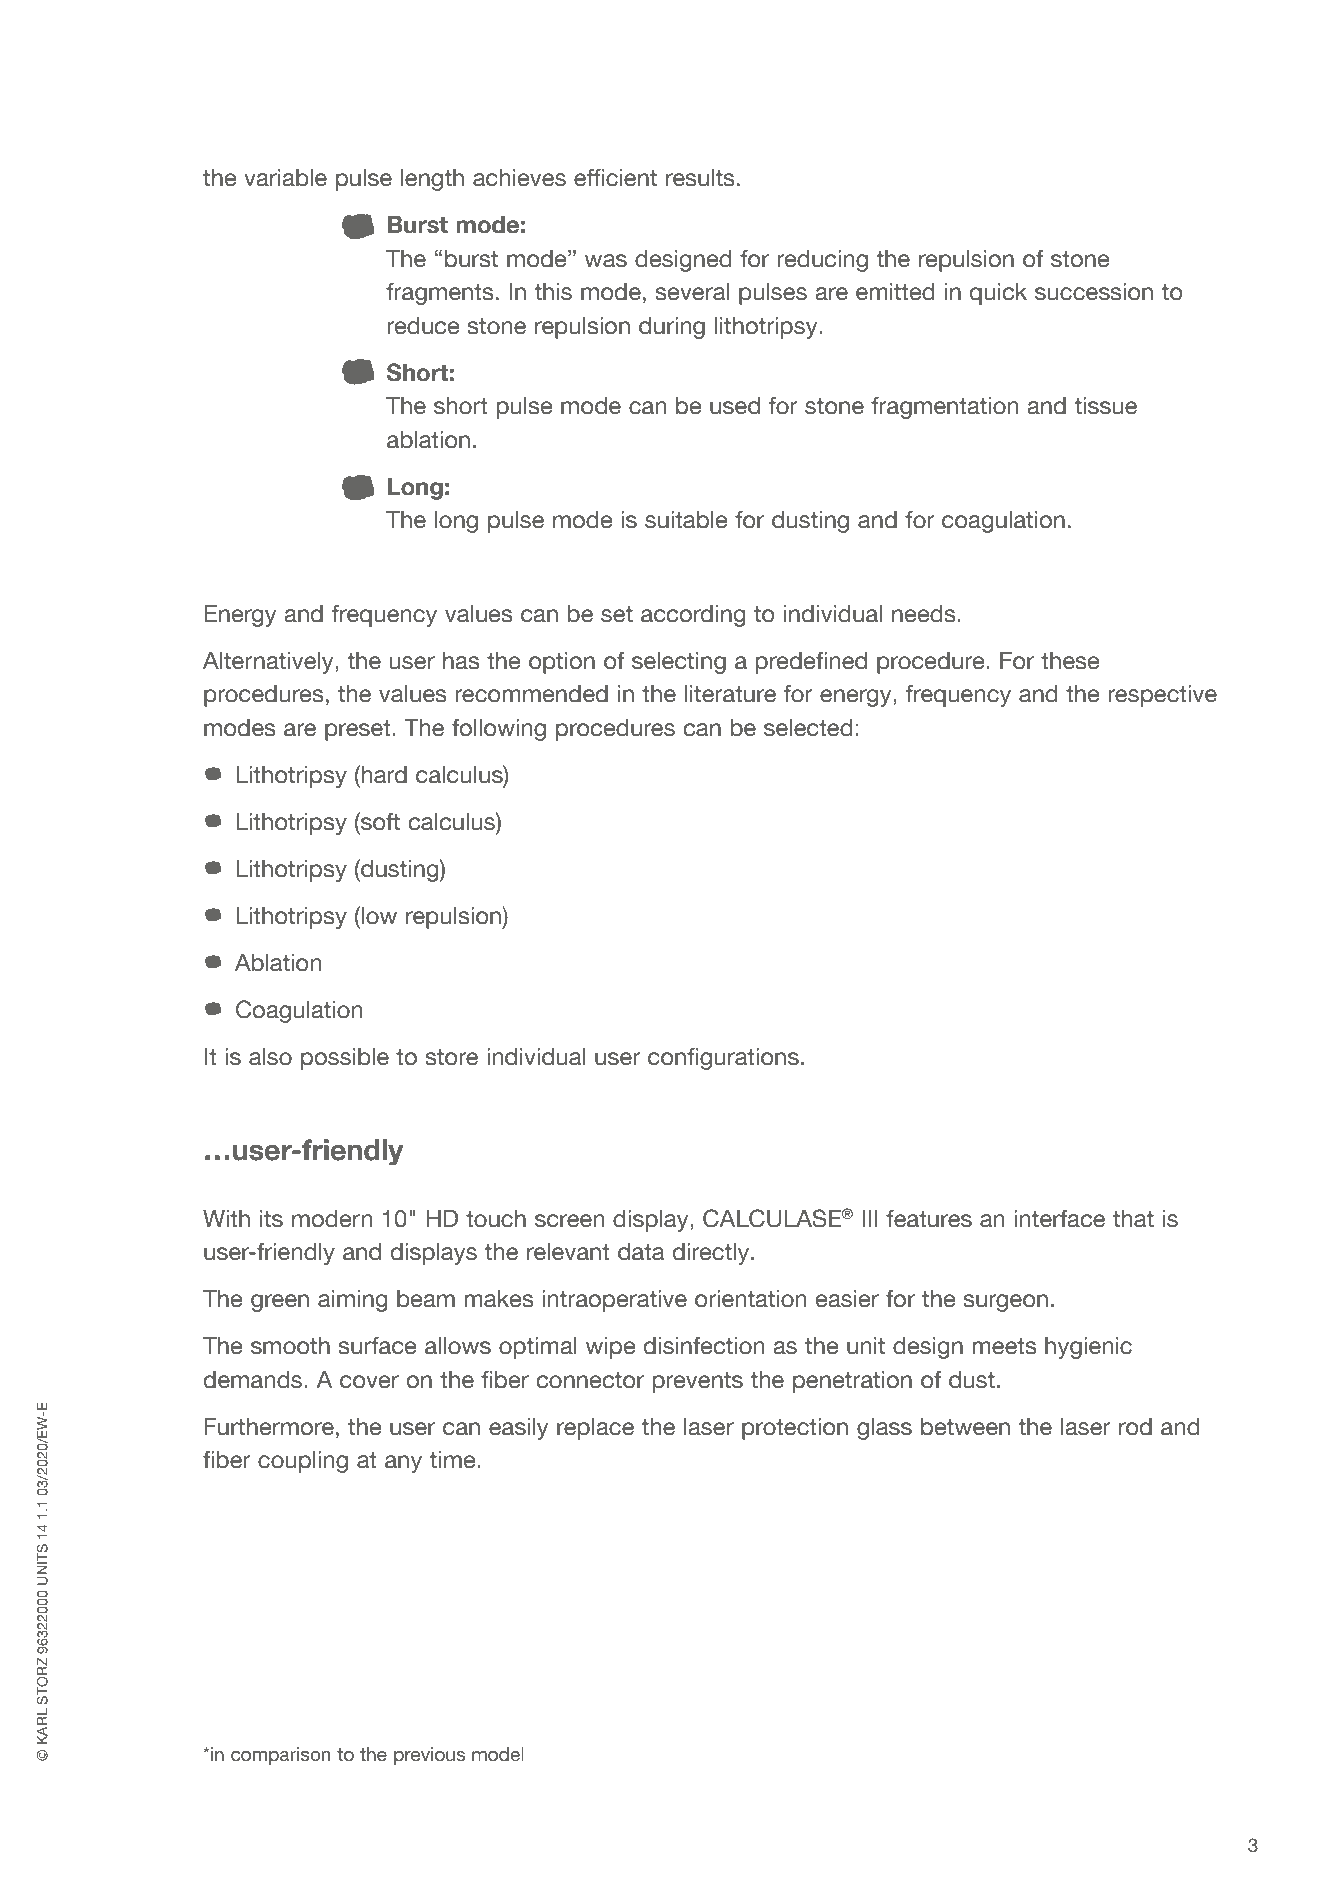  What do you see at coordinates (965, 1427) in the screenshot?
I see `between` at bounding box center [965, 1427].
